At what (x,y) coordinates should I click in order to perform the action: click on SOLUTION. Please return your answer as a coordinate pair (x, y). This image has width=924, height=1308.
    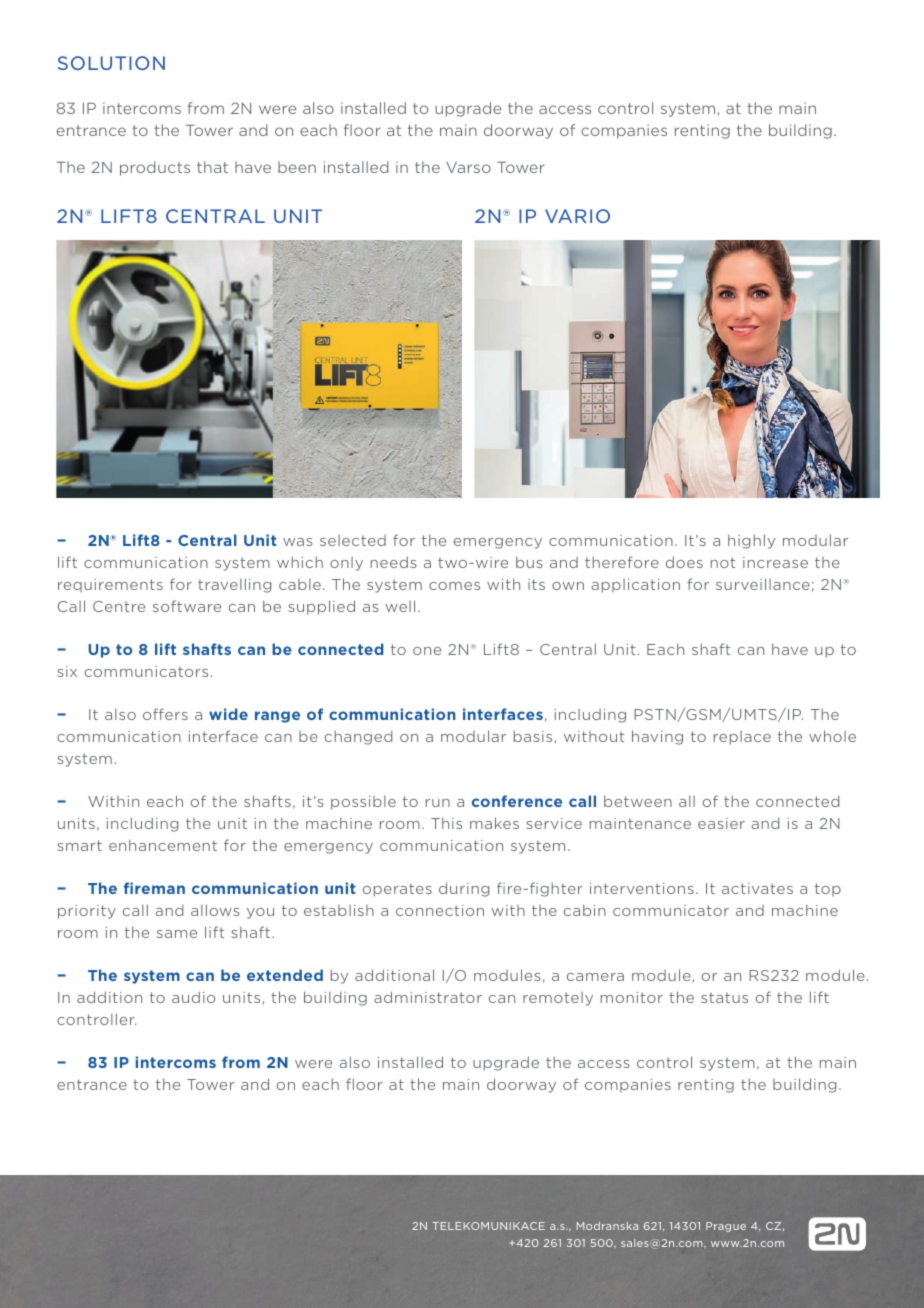
    Looking at the image, I should click on (111, 63).
